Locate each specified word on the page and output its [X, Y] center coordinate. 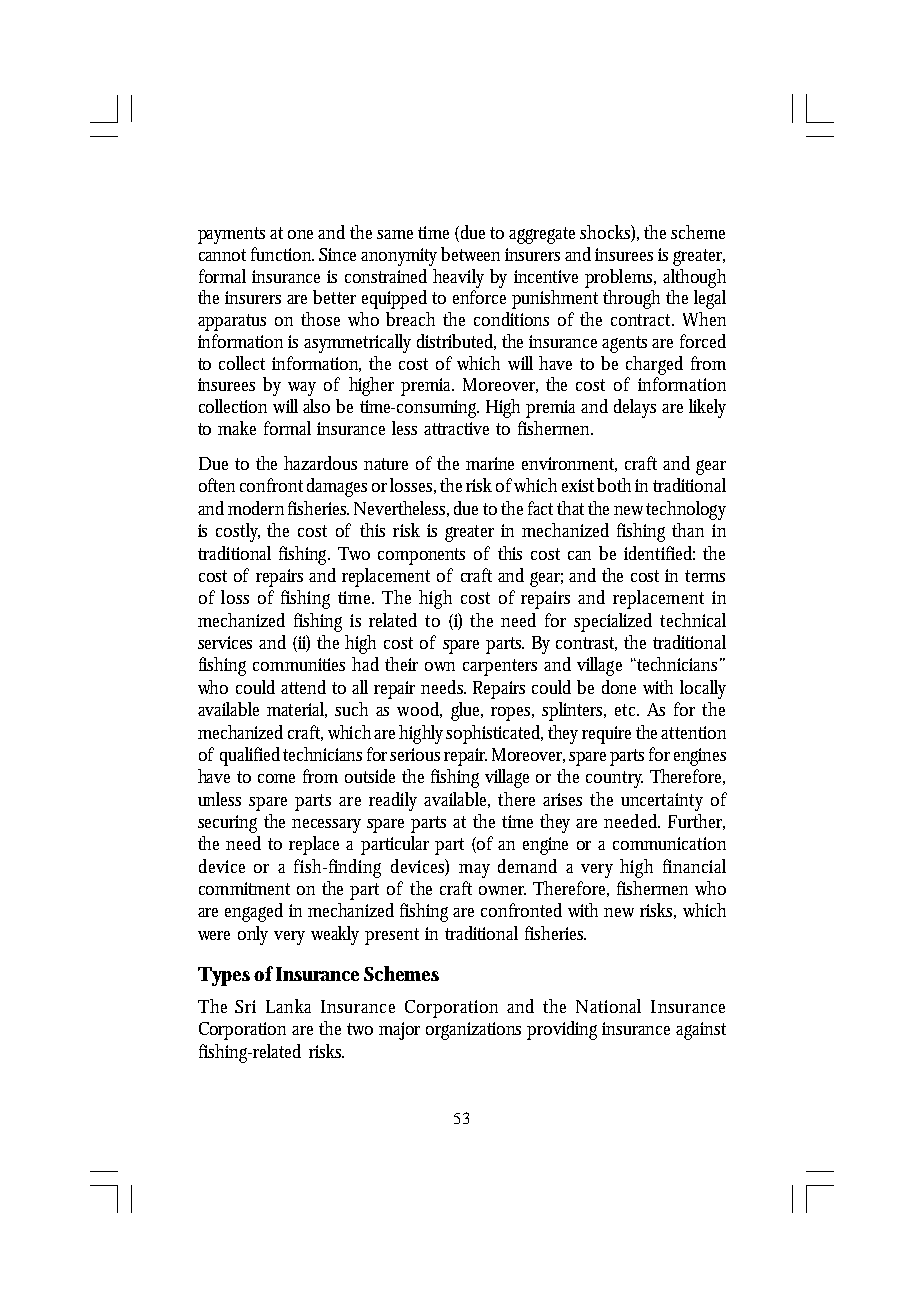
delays [635, 408]
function [282, 254]
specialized [613, 622]
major [399, 1031]
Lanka [288, 1006]
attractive [456, 428]
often [217, 485]
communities [299, 664]
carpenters [500, 667]
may [474, 871]
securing [227, 824]
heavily [458, 278]
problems [620, 278]
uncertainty [662, 802]
